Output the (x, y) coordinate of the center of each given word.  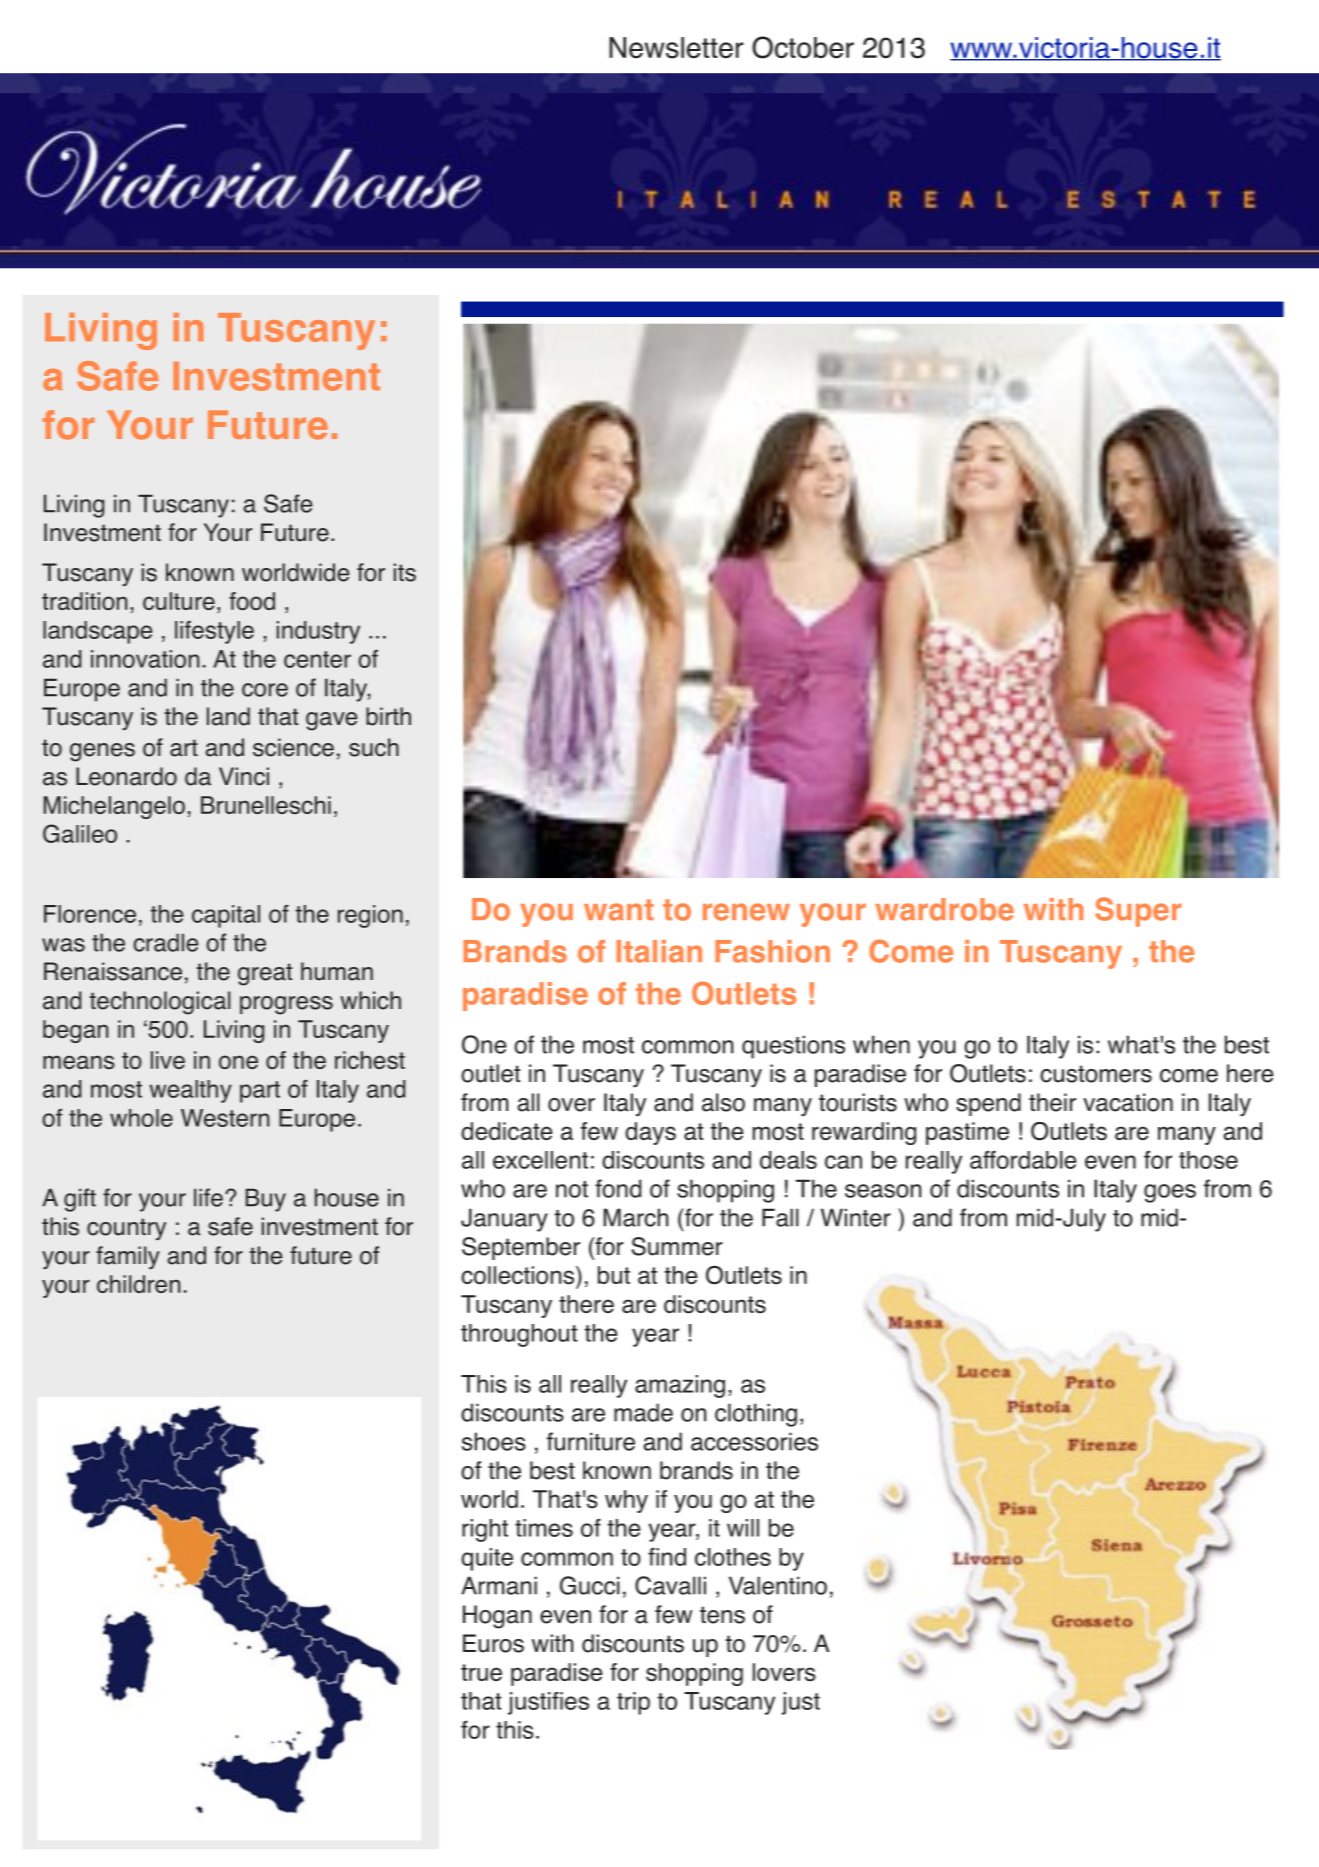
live (168, 1060)
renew (746, 912)
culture (179, 601)
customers (1096, 1074)
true (481, 1672)
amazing (680, 1386)
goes (1170, 1193)
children (138, 1284)
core (265, 690)
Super (1138, 912)
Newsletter (676, 48)
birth (388, 716)
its (405, 572)
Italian (659, 951)
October (803, 47)
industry (318, 632)
